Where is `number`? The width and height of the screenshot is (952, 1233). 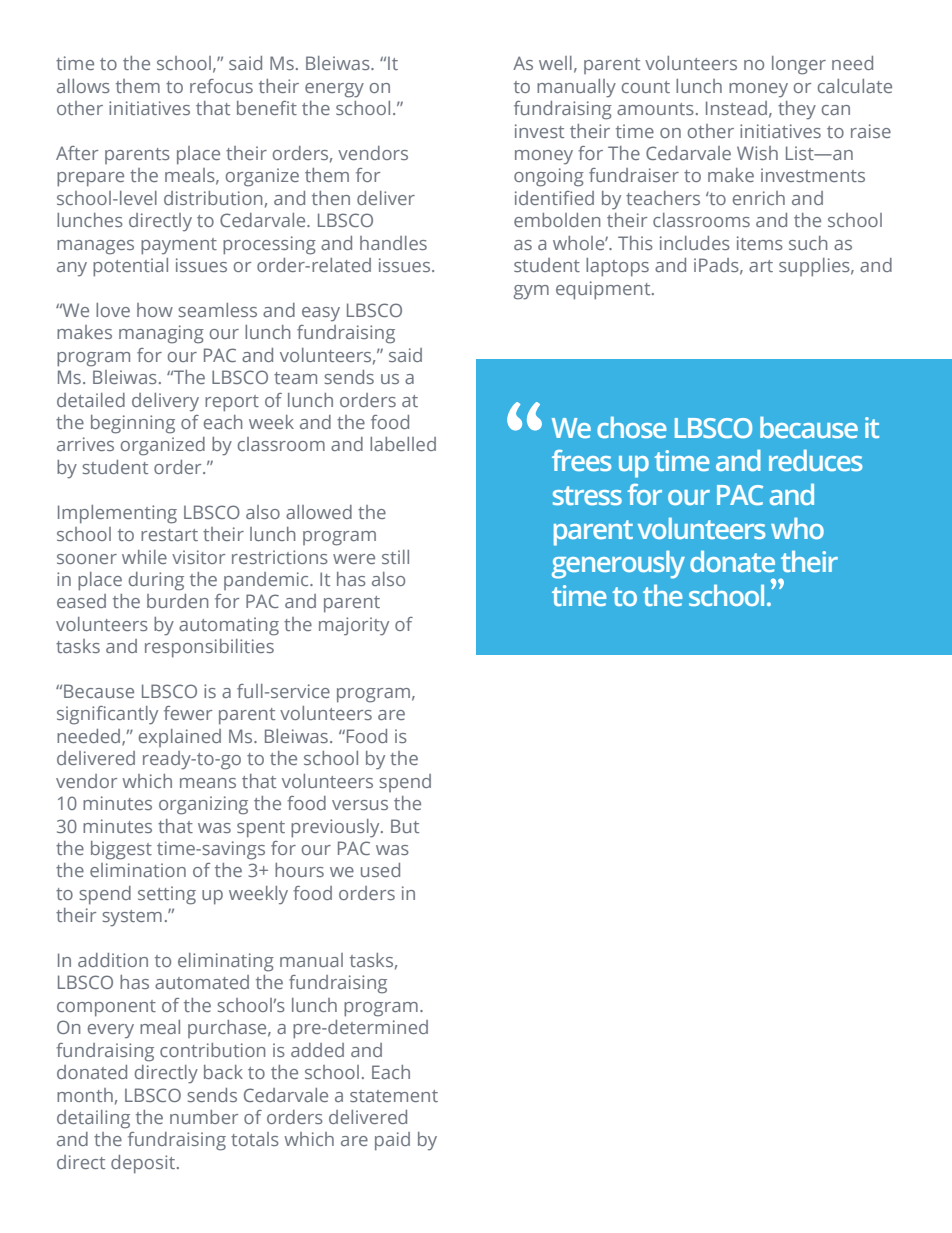
number is located at coordinates (204, 1117).
